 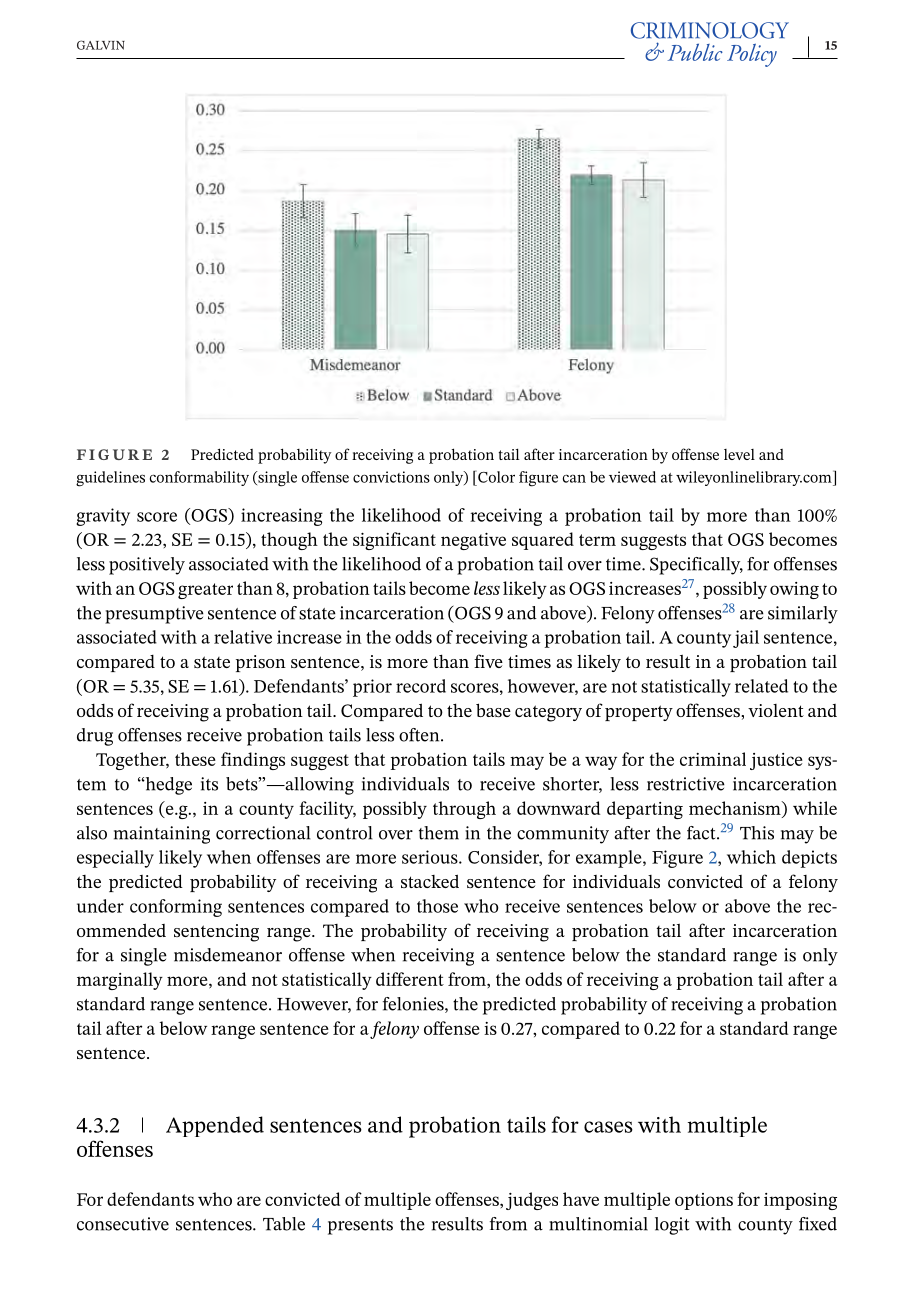 What do you see at coordinates (199, 478) in the document?
I see `conformability` at bounding box center [199, 478].
